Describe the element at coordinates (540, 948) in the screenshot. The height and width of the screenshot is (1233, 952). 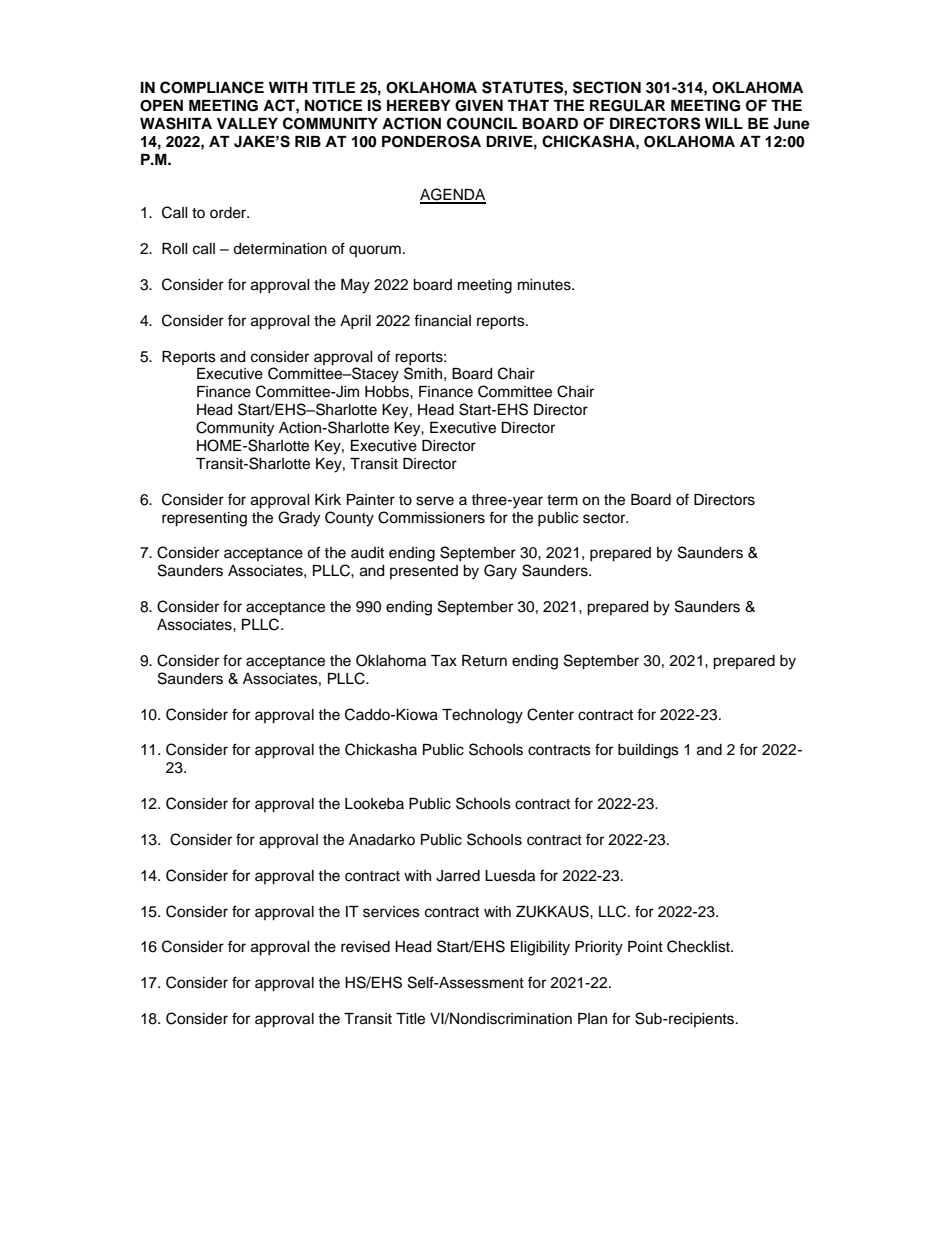
I see `Eligibility` at that location.
